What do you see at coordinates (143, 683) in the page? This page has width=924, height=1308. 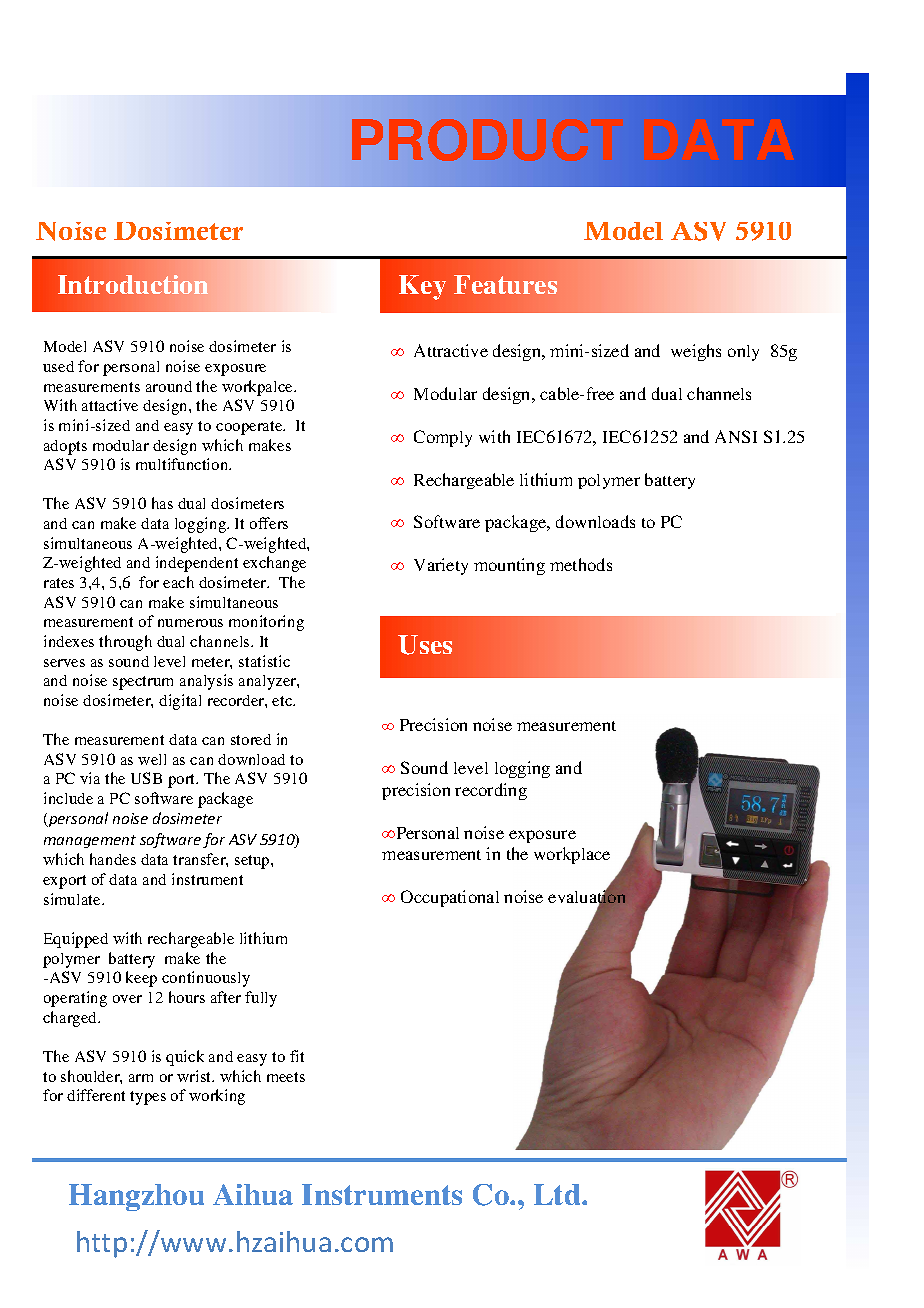 I see `spectrum` at bounding box center [143, 683].
